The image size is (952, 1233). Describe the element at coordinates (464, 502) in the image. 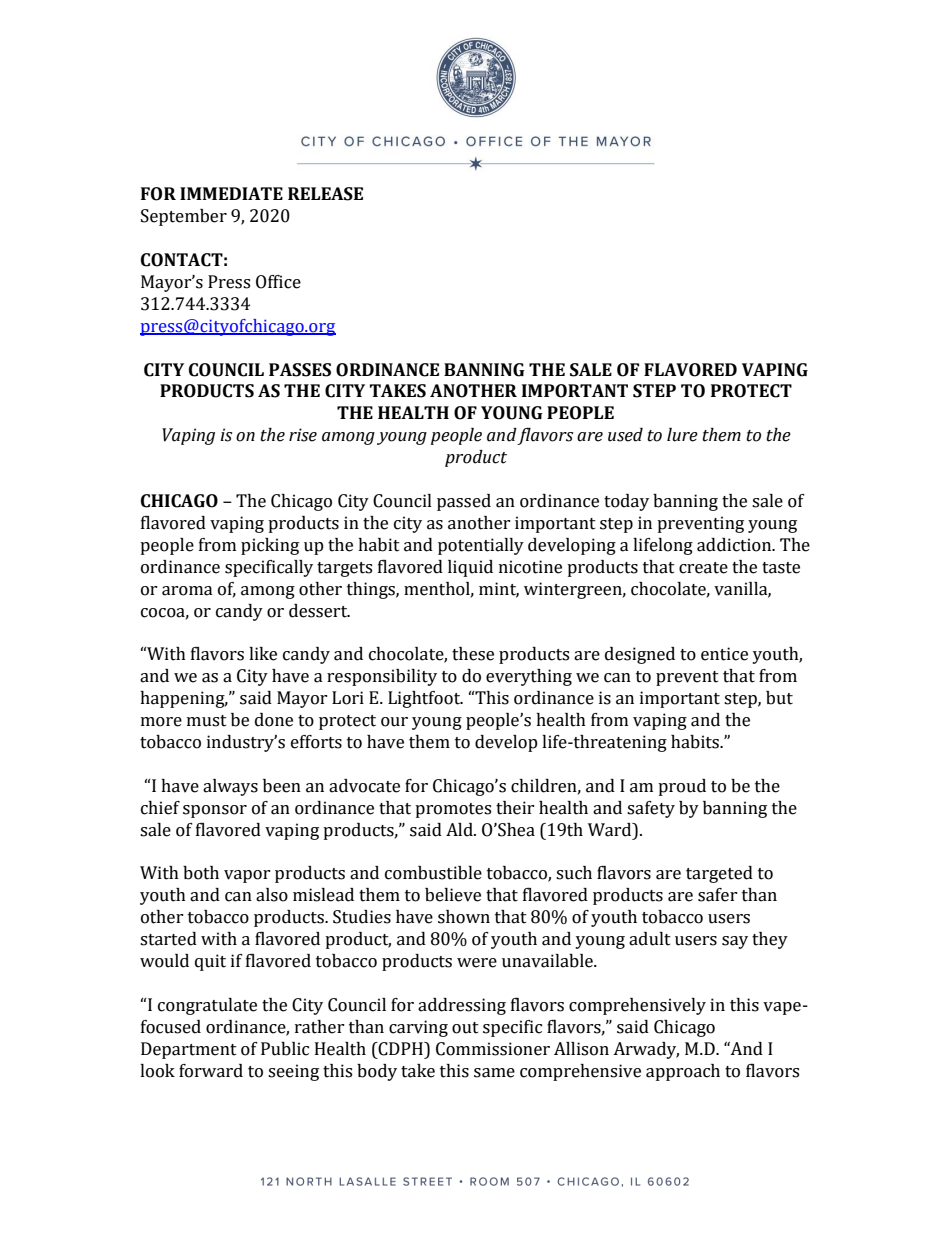

I see `passed` at that location.
